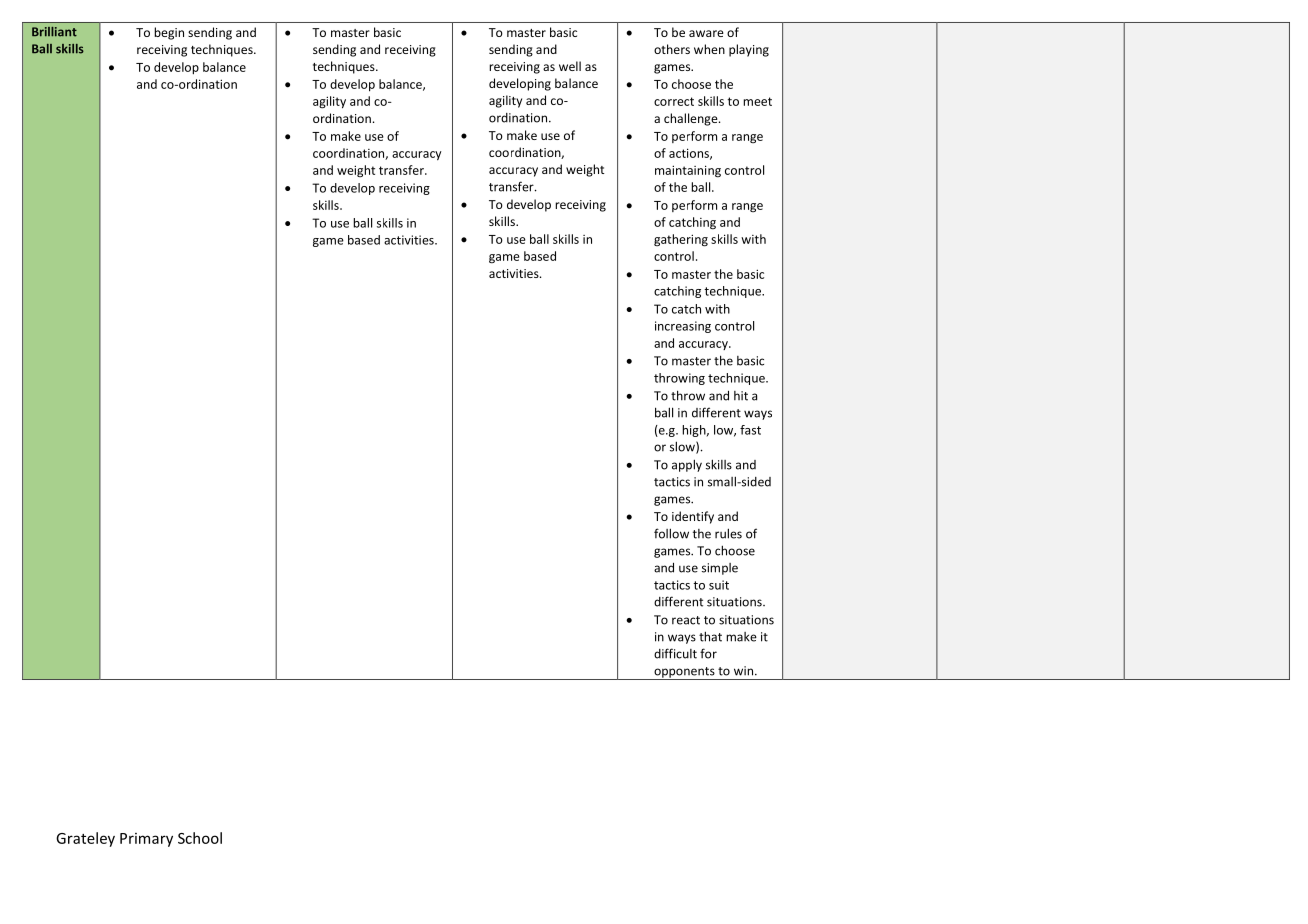  I want to click on begin, so click(169, 33).
